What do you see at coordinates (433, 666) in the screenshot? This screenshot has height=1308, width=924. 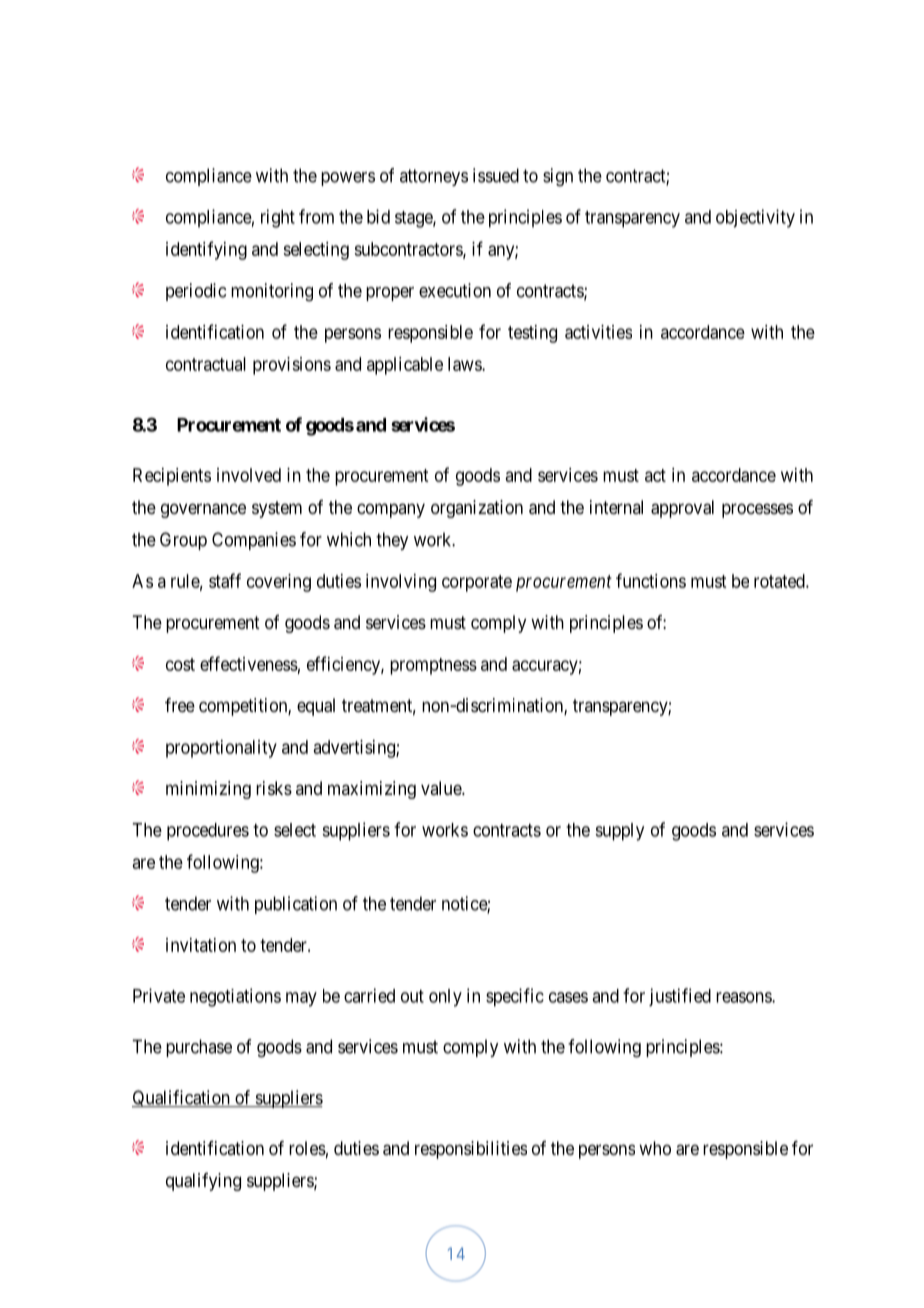 I see `promptness` at bounding box center [433, 666].
